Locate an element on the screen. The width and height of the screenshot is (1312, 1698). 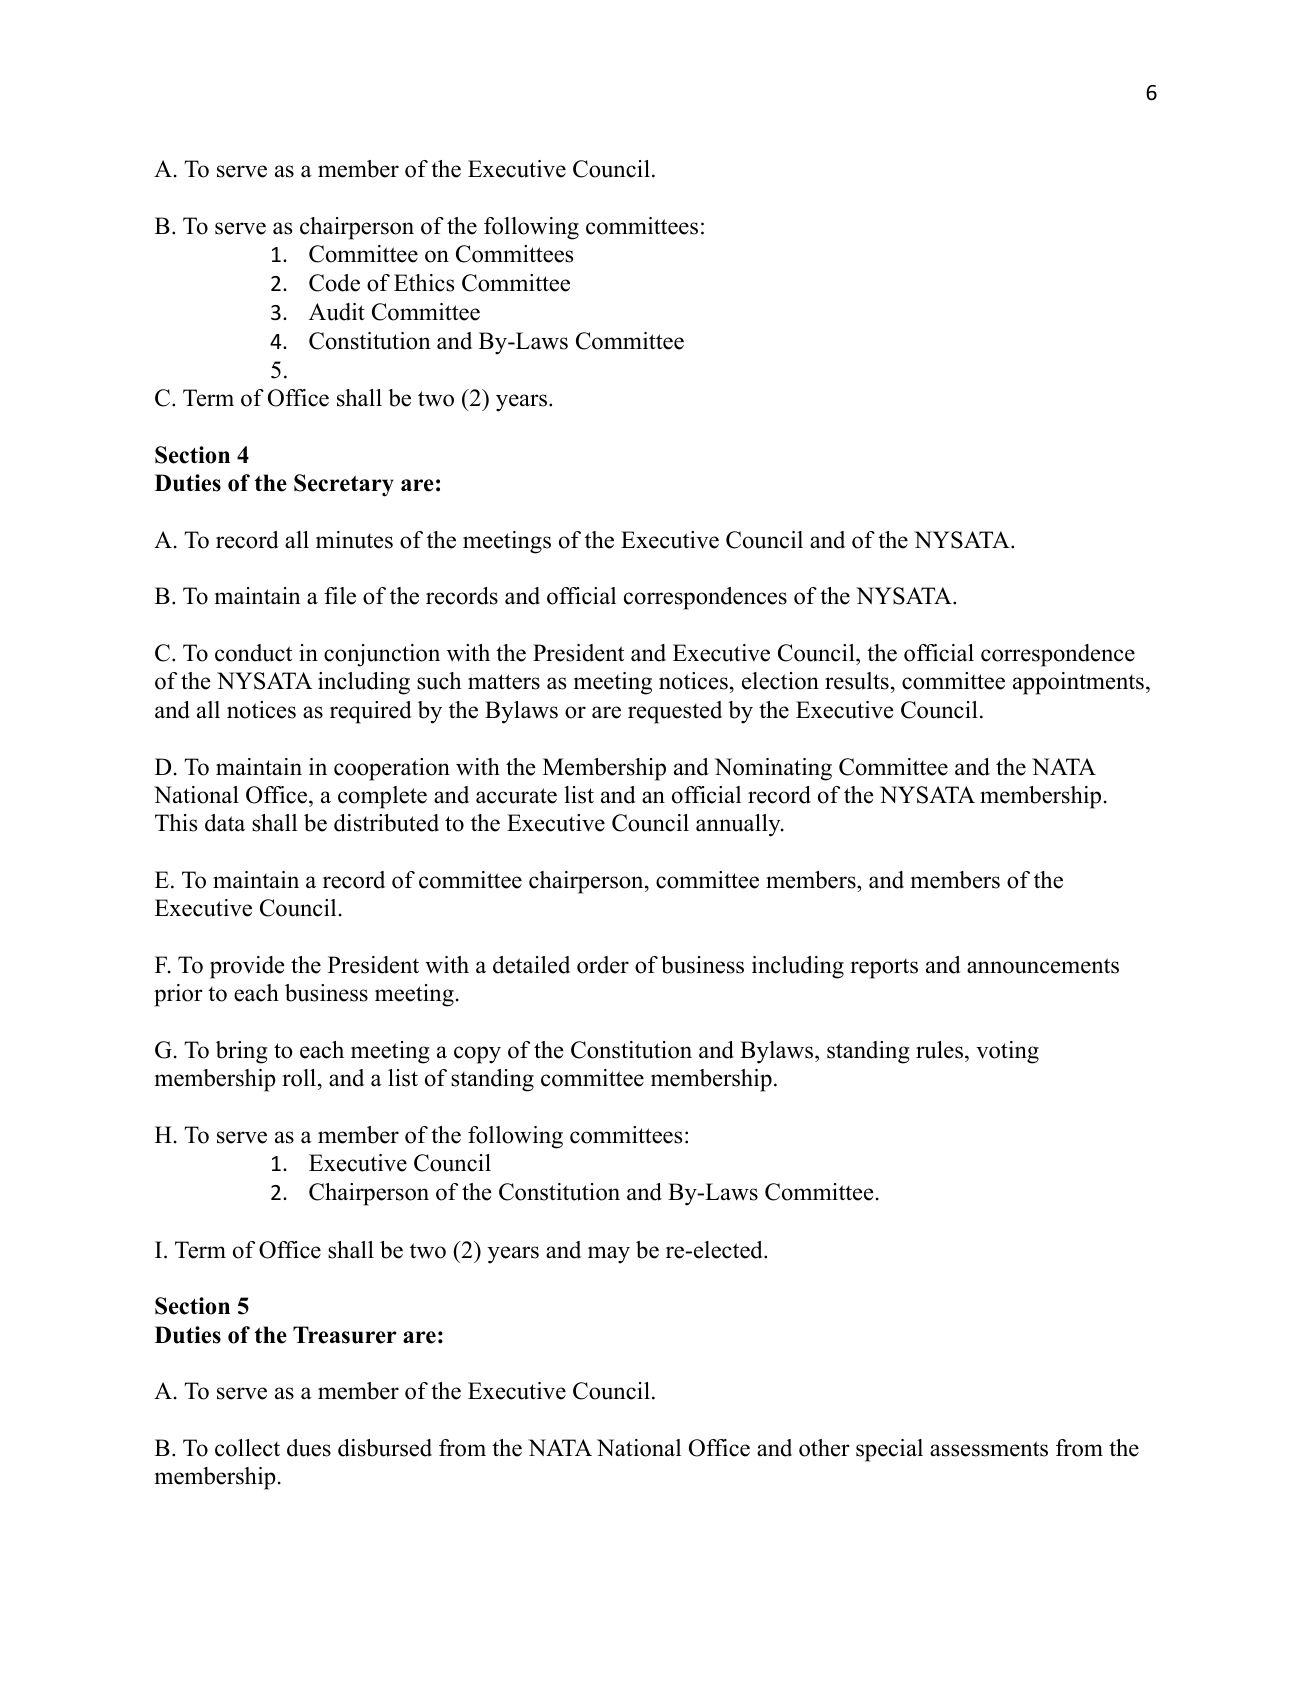
assessments is located at coordinates (989, 1449).
